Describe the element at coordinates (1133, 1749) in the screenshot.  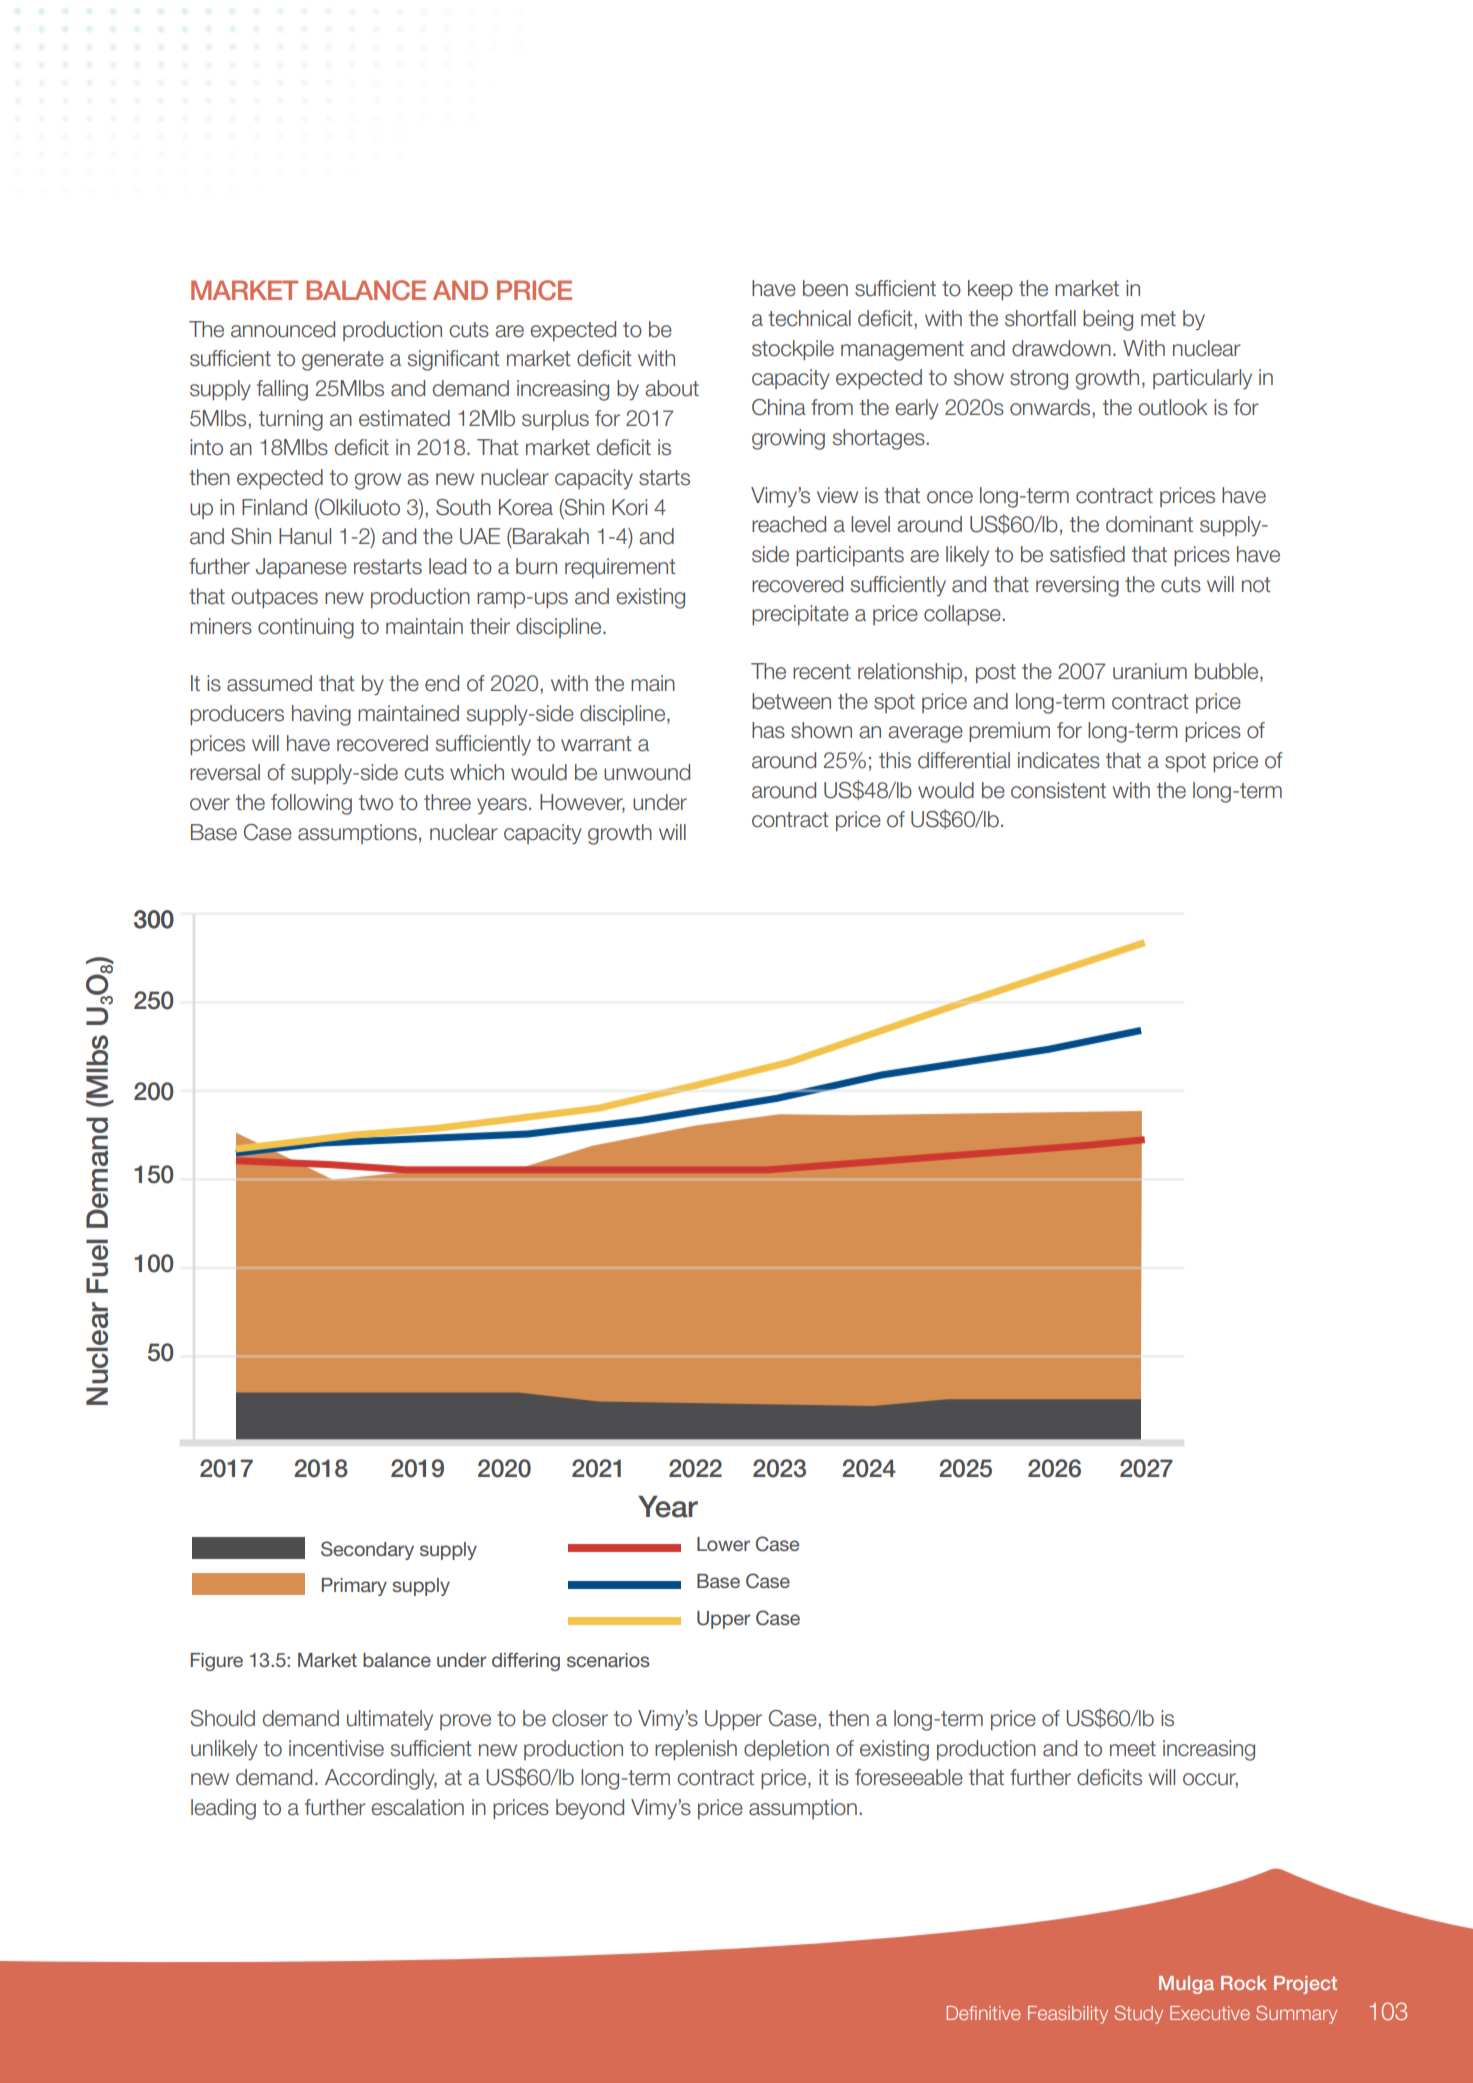
I see `meet` at that location.
